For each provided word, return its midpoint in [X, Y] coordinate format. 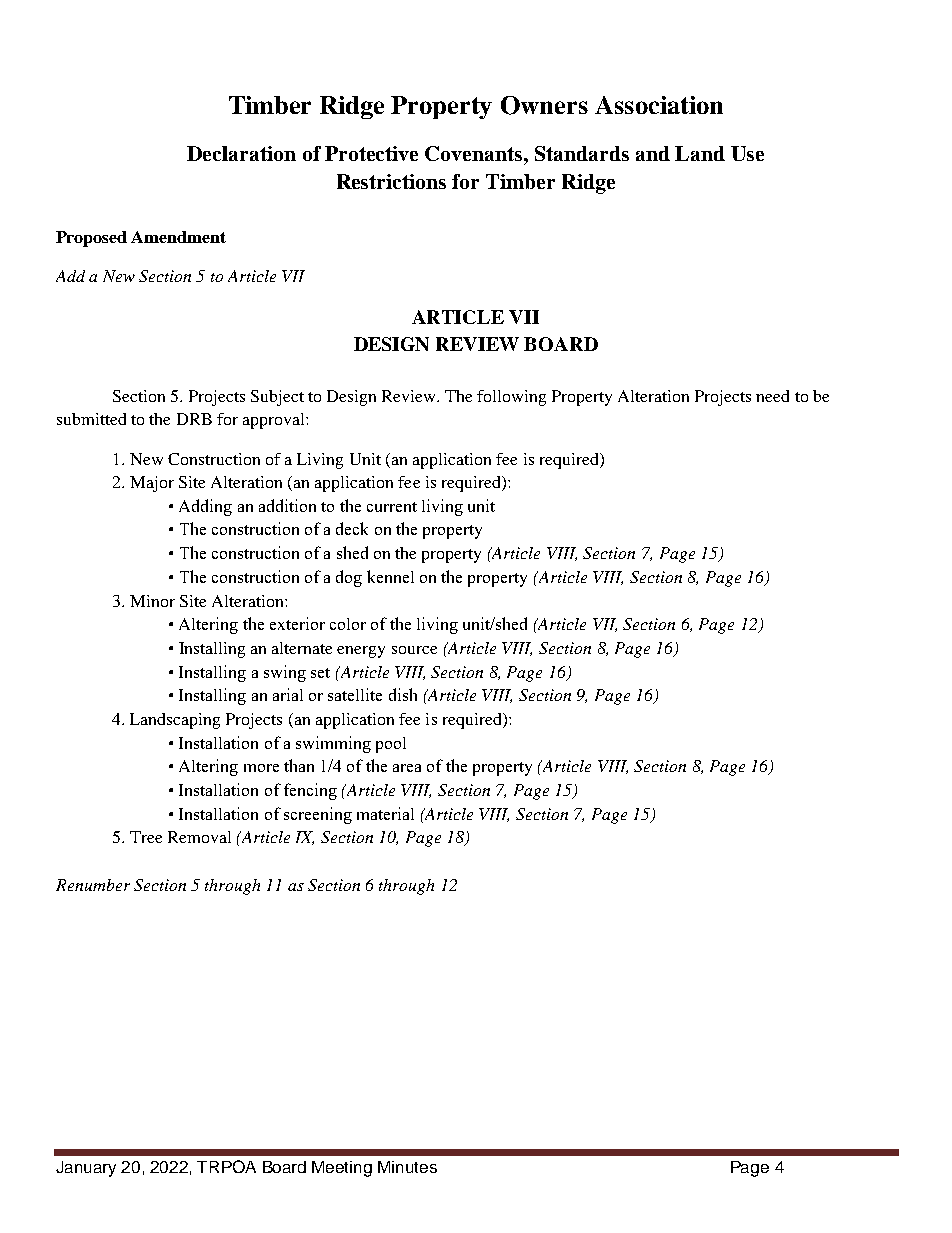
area [407, 768]
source [414, 650]
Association [659, 105]
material [385, 813]
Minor [152, 601]
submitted [91, 419]
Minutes [407, 1167]
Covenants [475, 153]
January [86, 1169]
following [511, 398]
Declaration [241, 153]
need [772, 396]
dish [403, 694]
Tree [146, 837]
